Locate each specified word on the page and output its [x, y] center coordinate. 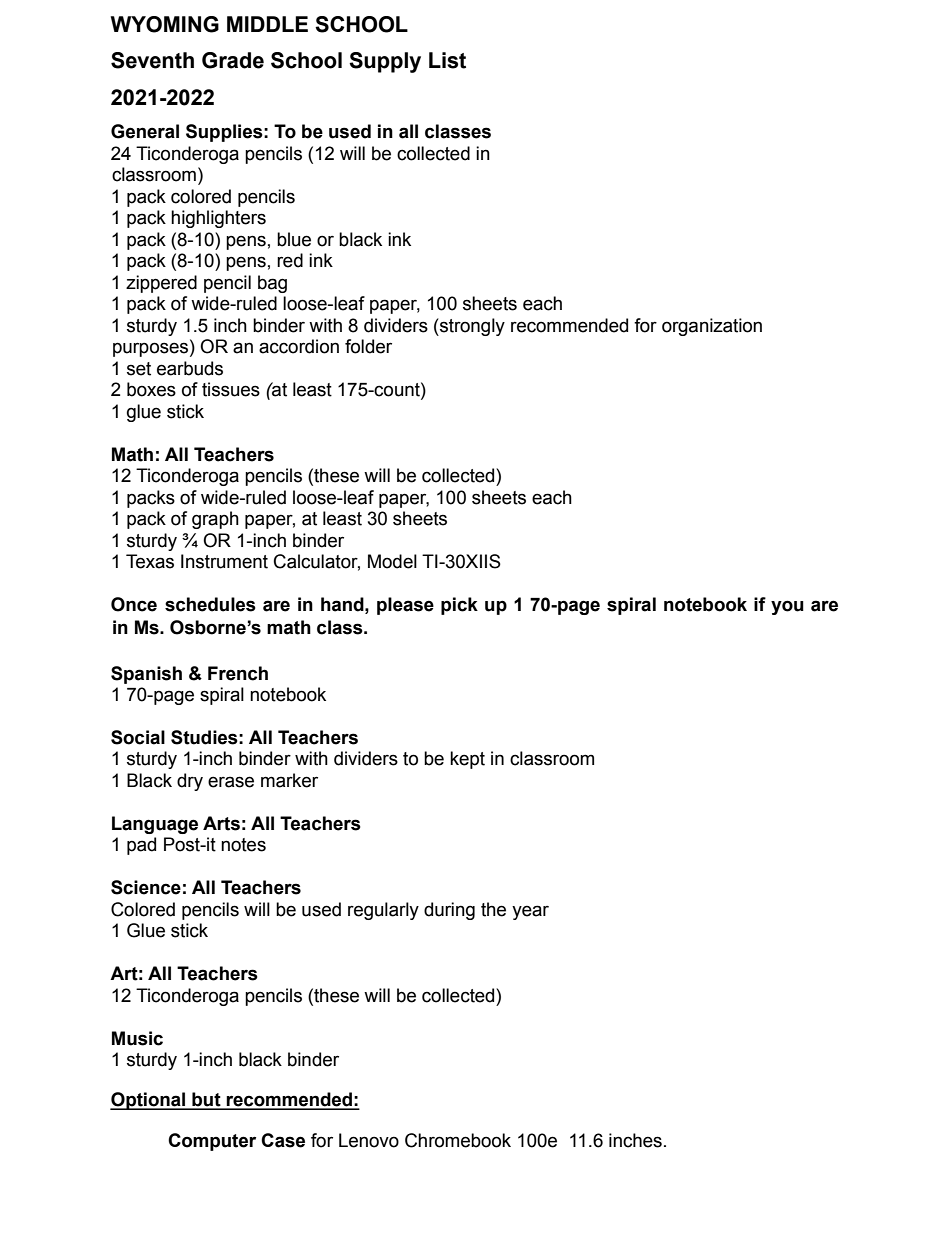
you [787, 607]
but [206, 1100]
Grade [233, 60]
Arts [221, 823]
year [530, 912]
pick [459, 606]
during [449, 911]
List [447, 60]
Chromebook [458, 1140]
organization [712, 327]
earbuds [190, 368]
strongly [471, 327]
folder [368, 346]
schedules [210, 604]
